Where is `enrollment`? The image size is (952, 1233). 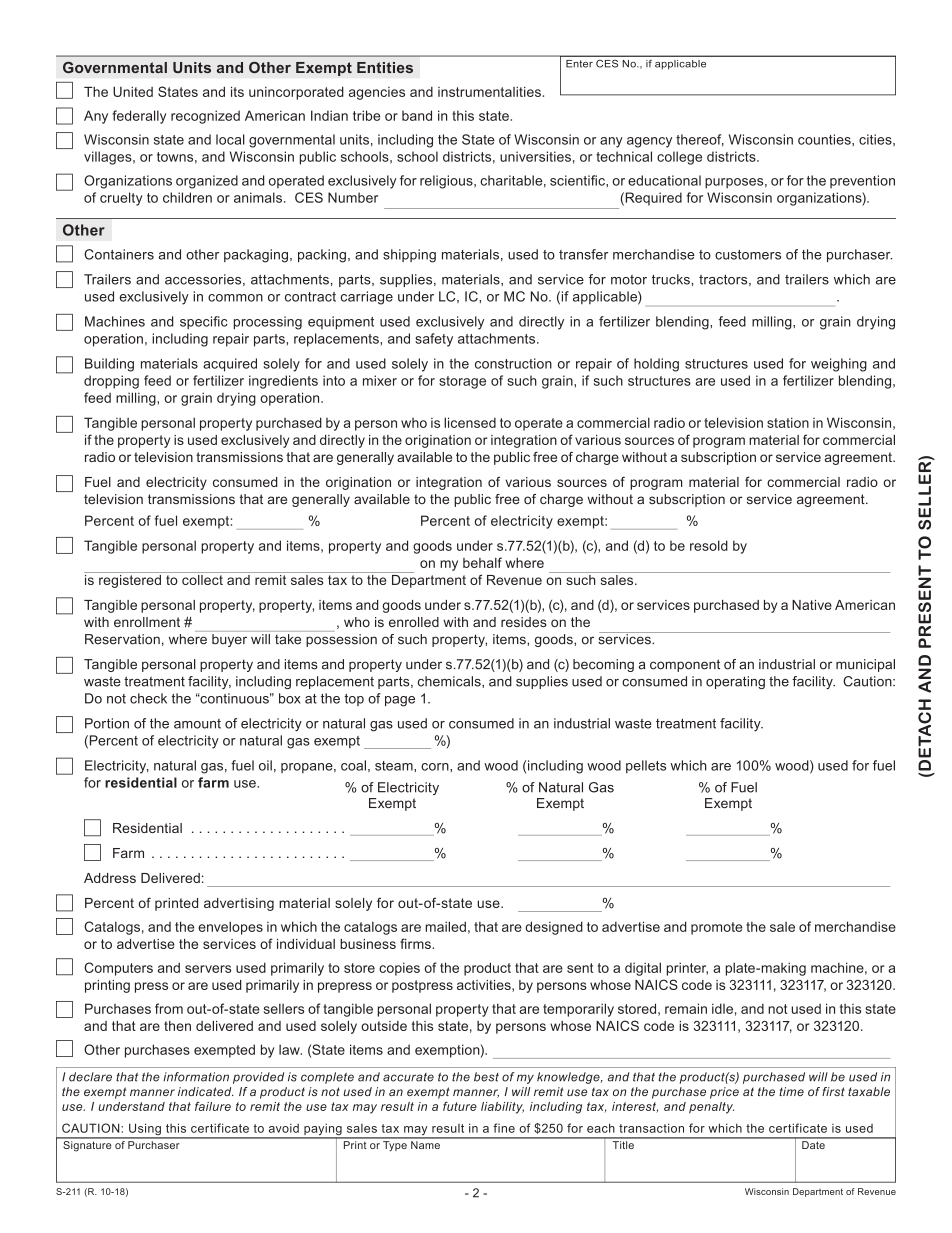 enrollment is located at coordinates (147, 622).
